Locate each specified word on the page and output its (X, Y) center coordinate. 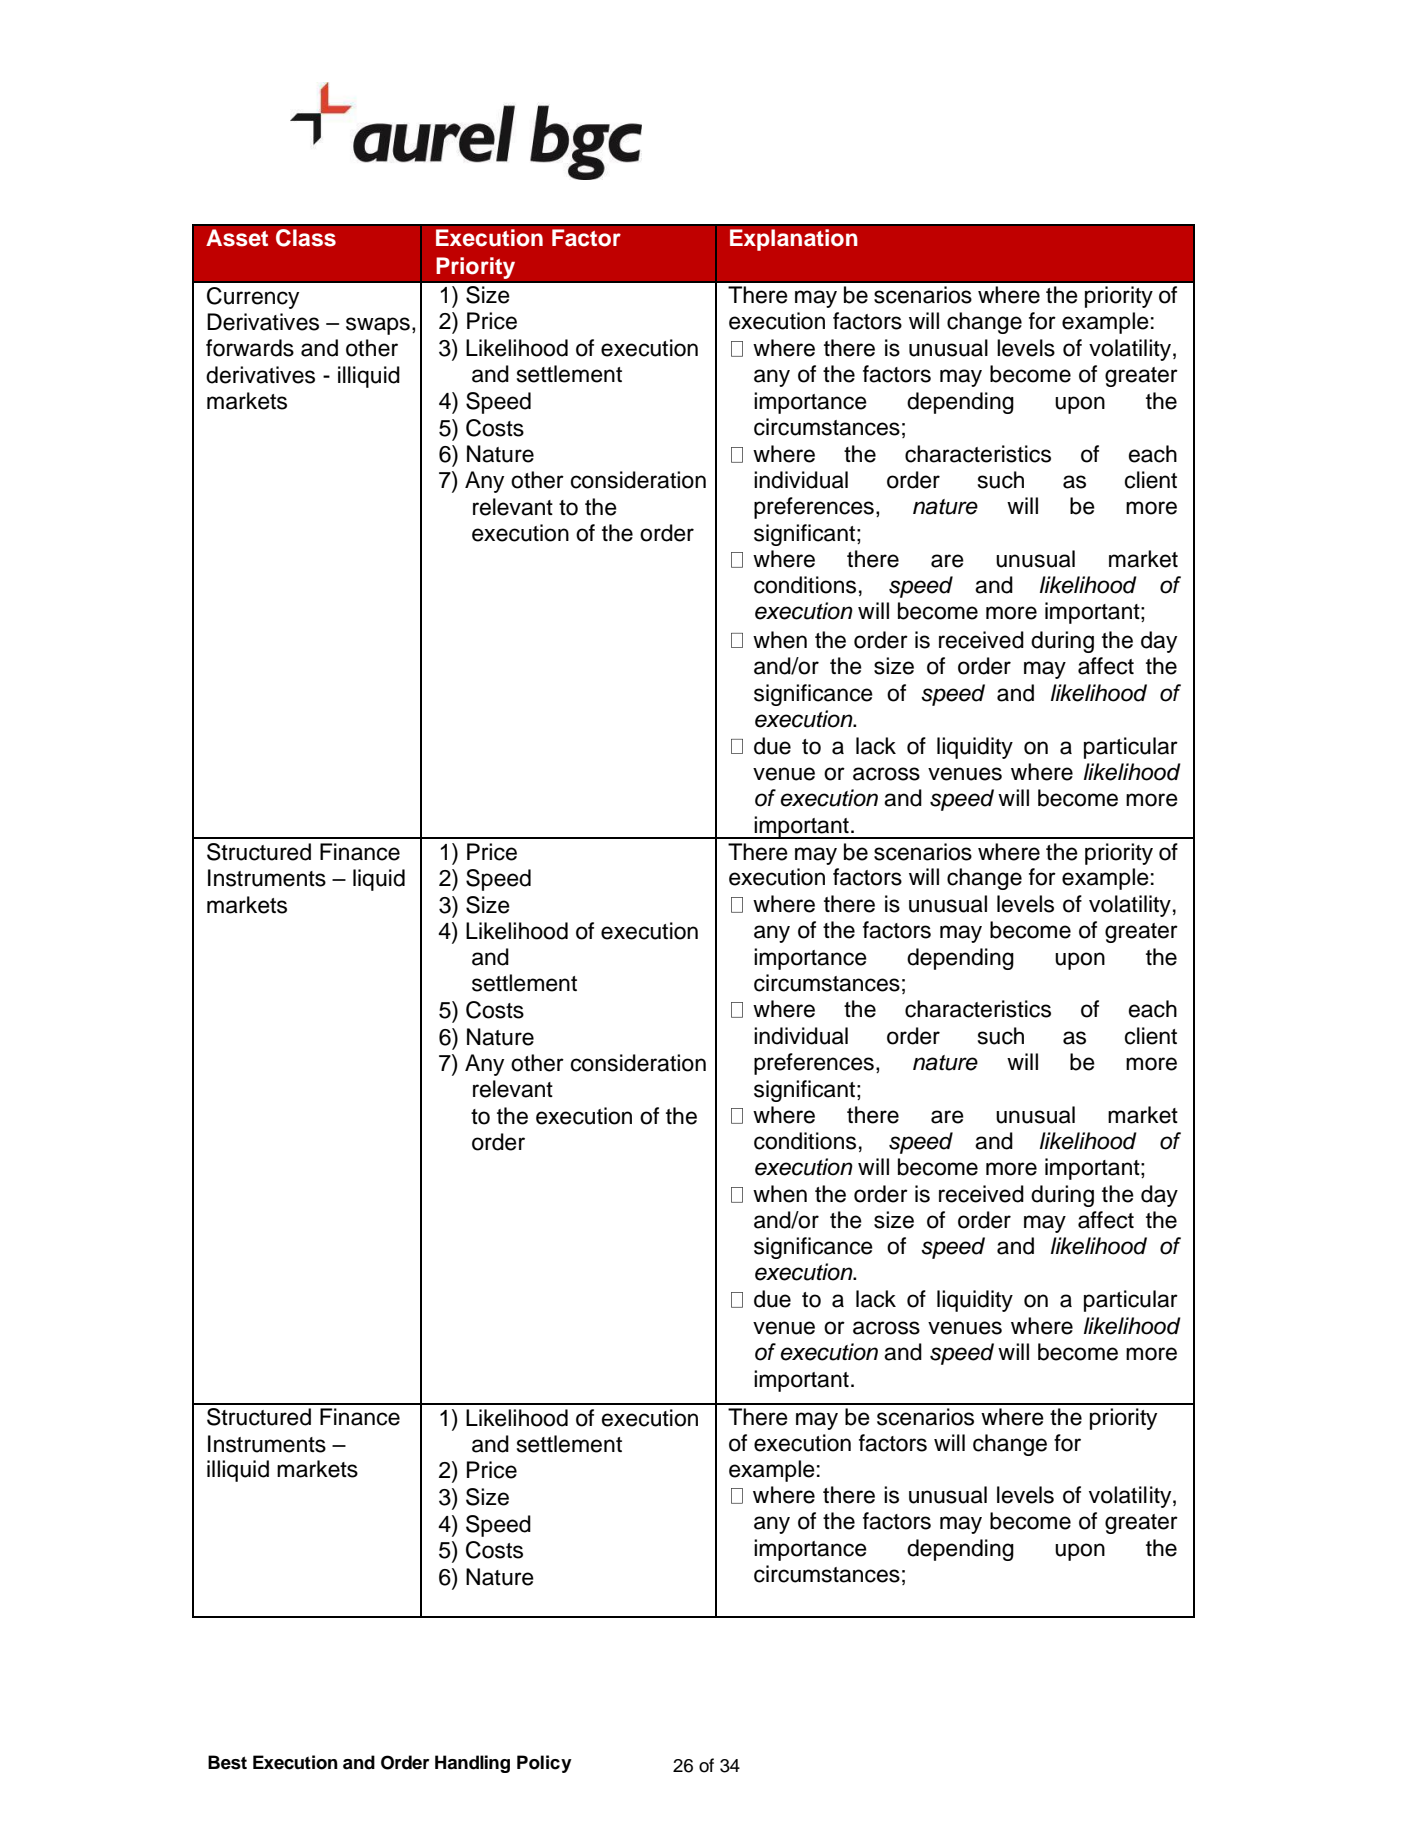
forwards (250, 348)
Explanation (794, 240)
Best (227, 1762)
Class (306, 238)
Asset (237, 238)
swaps (378, 326)
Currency (253, 298)
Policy (544, 1764)
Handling (472, 1764)
